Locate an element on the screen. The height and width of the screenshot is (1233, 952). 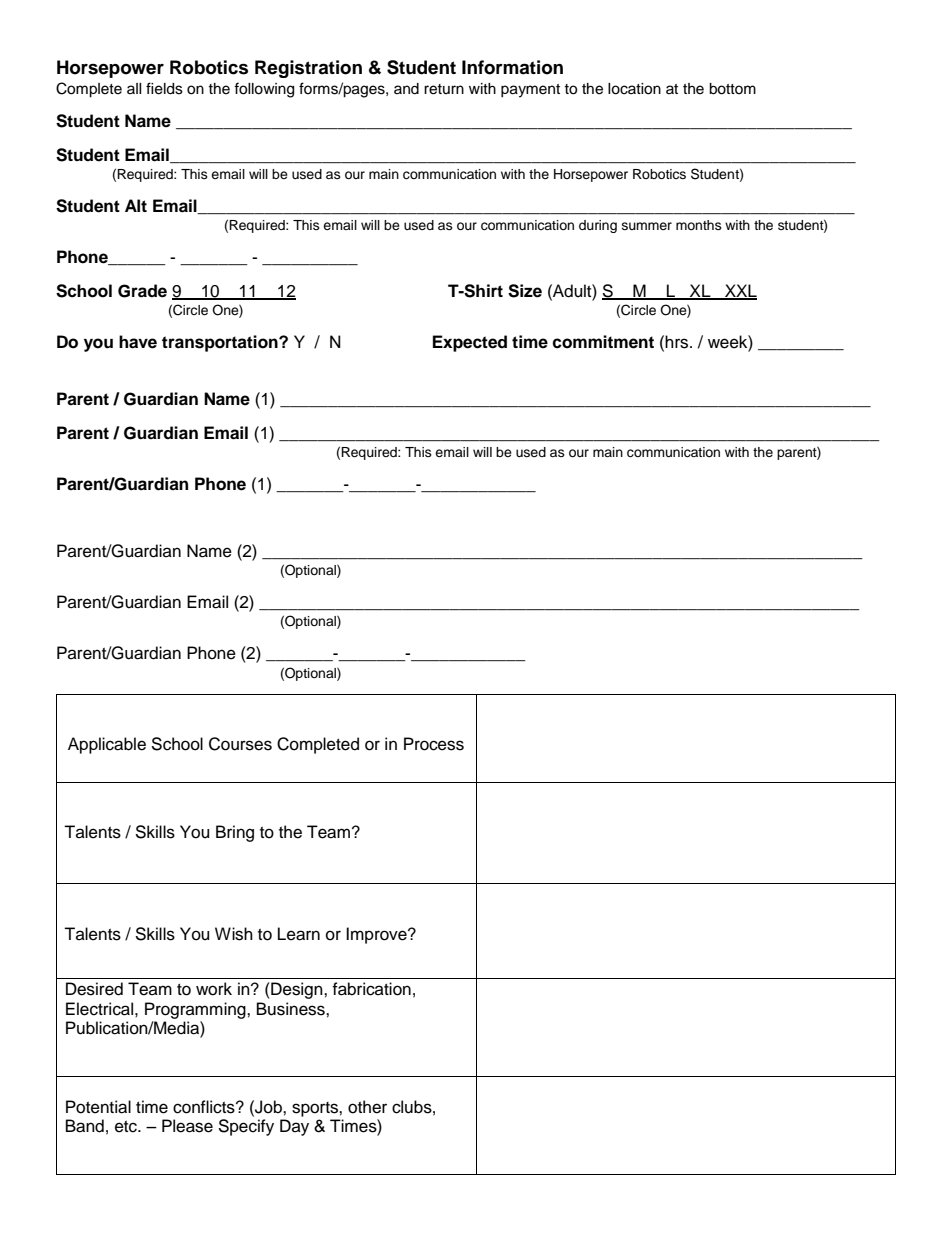
Process is located at coordinates (434, 744).
